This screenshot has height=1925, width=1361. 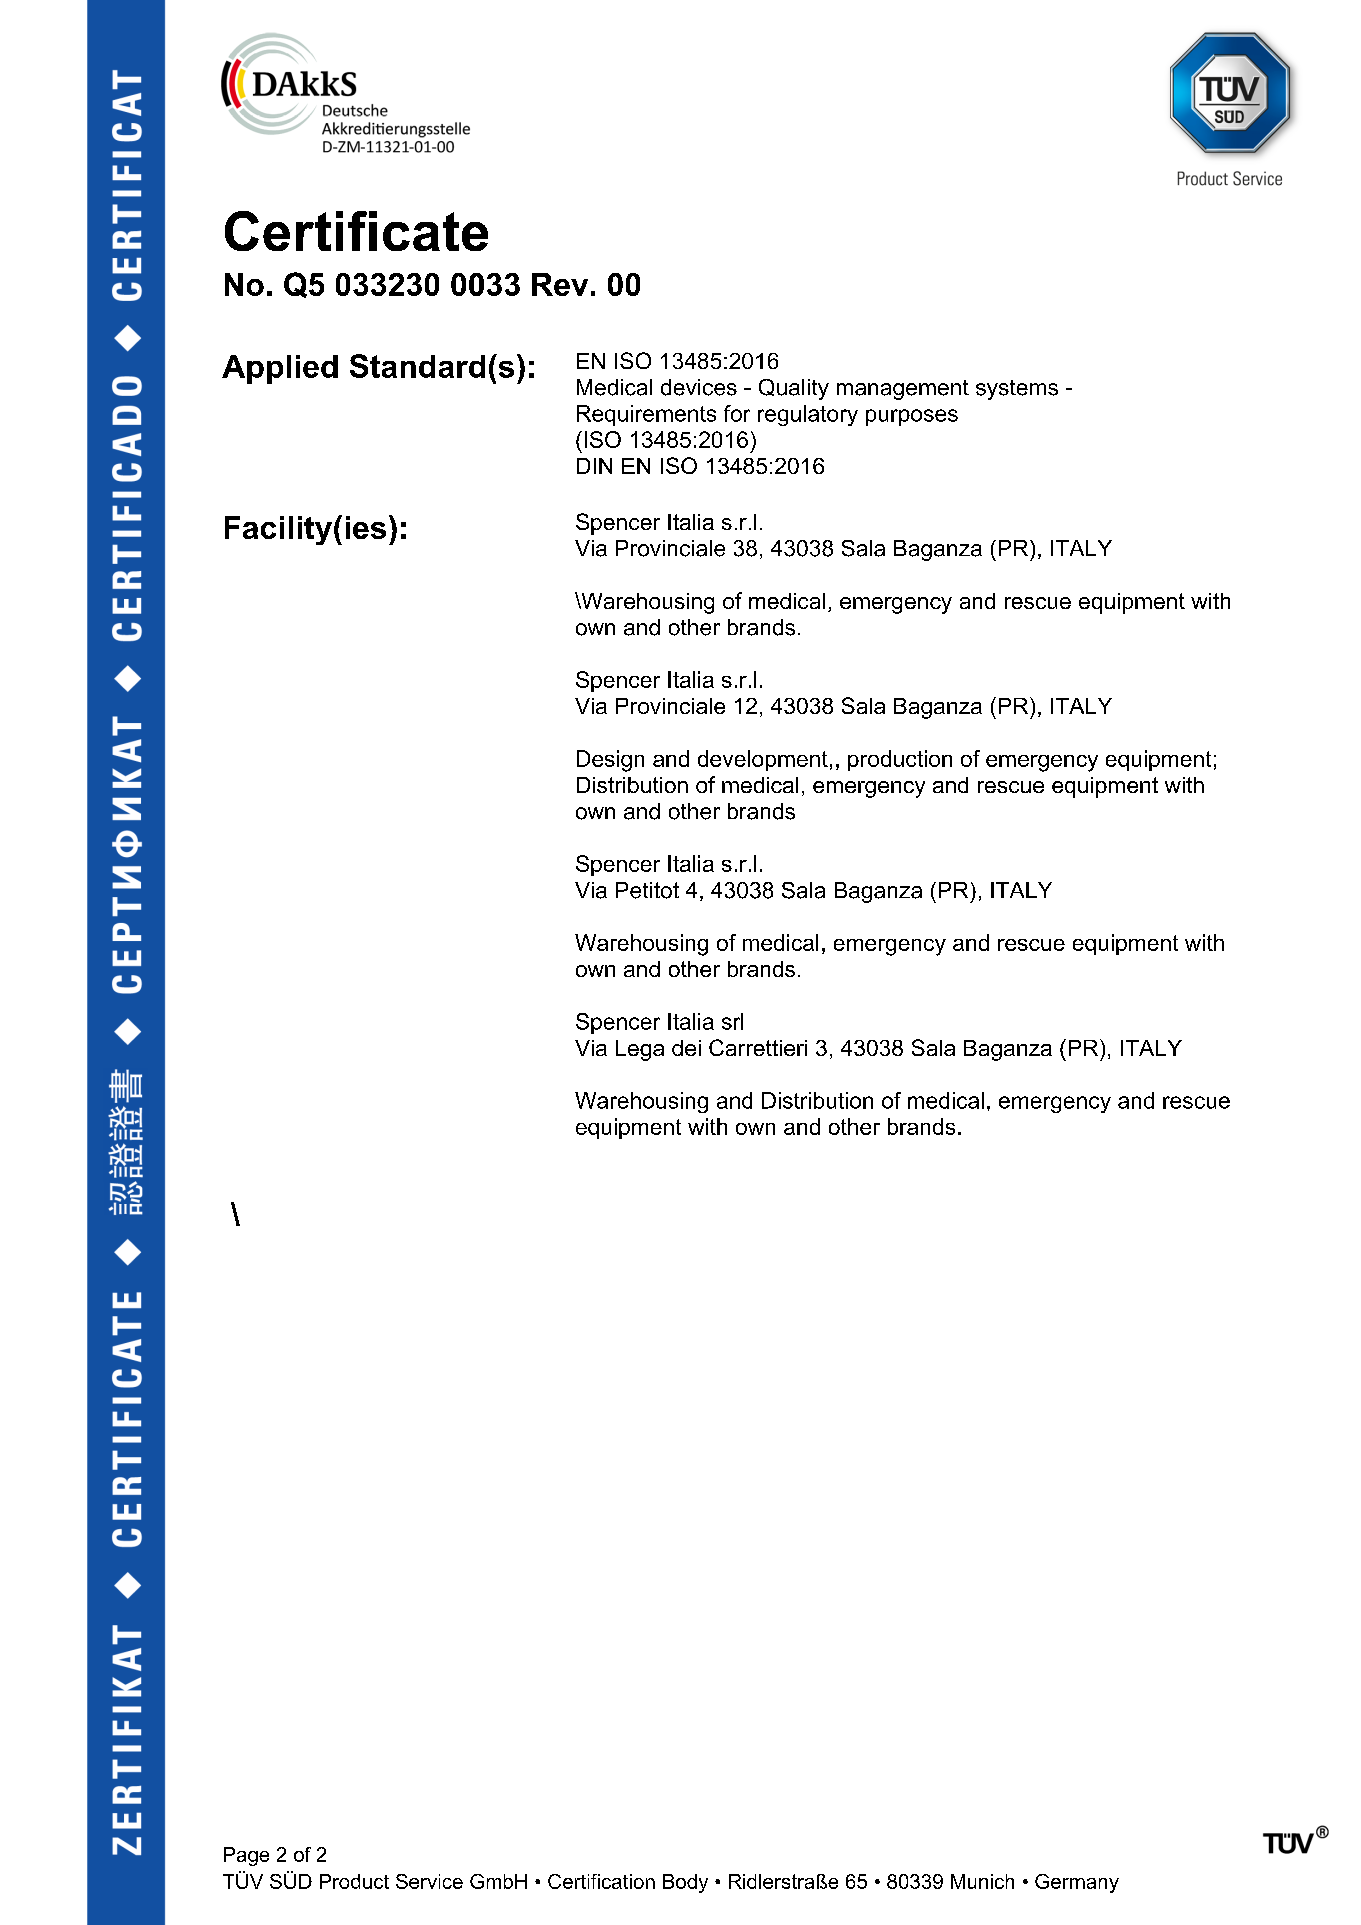 What do you see at coordinates (982, 1881) in the screenshot?
I see `Munich` at bounding box center [982, 1881].
